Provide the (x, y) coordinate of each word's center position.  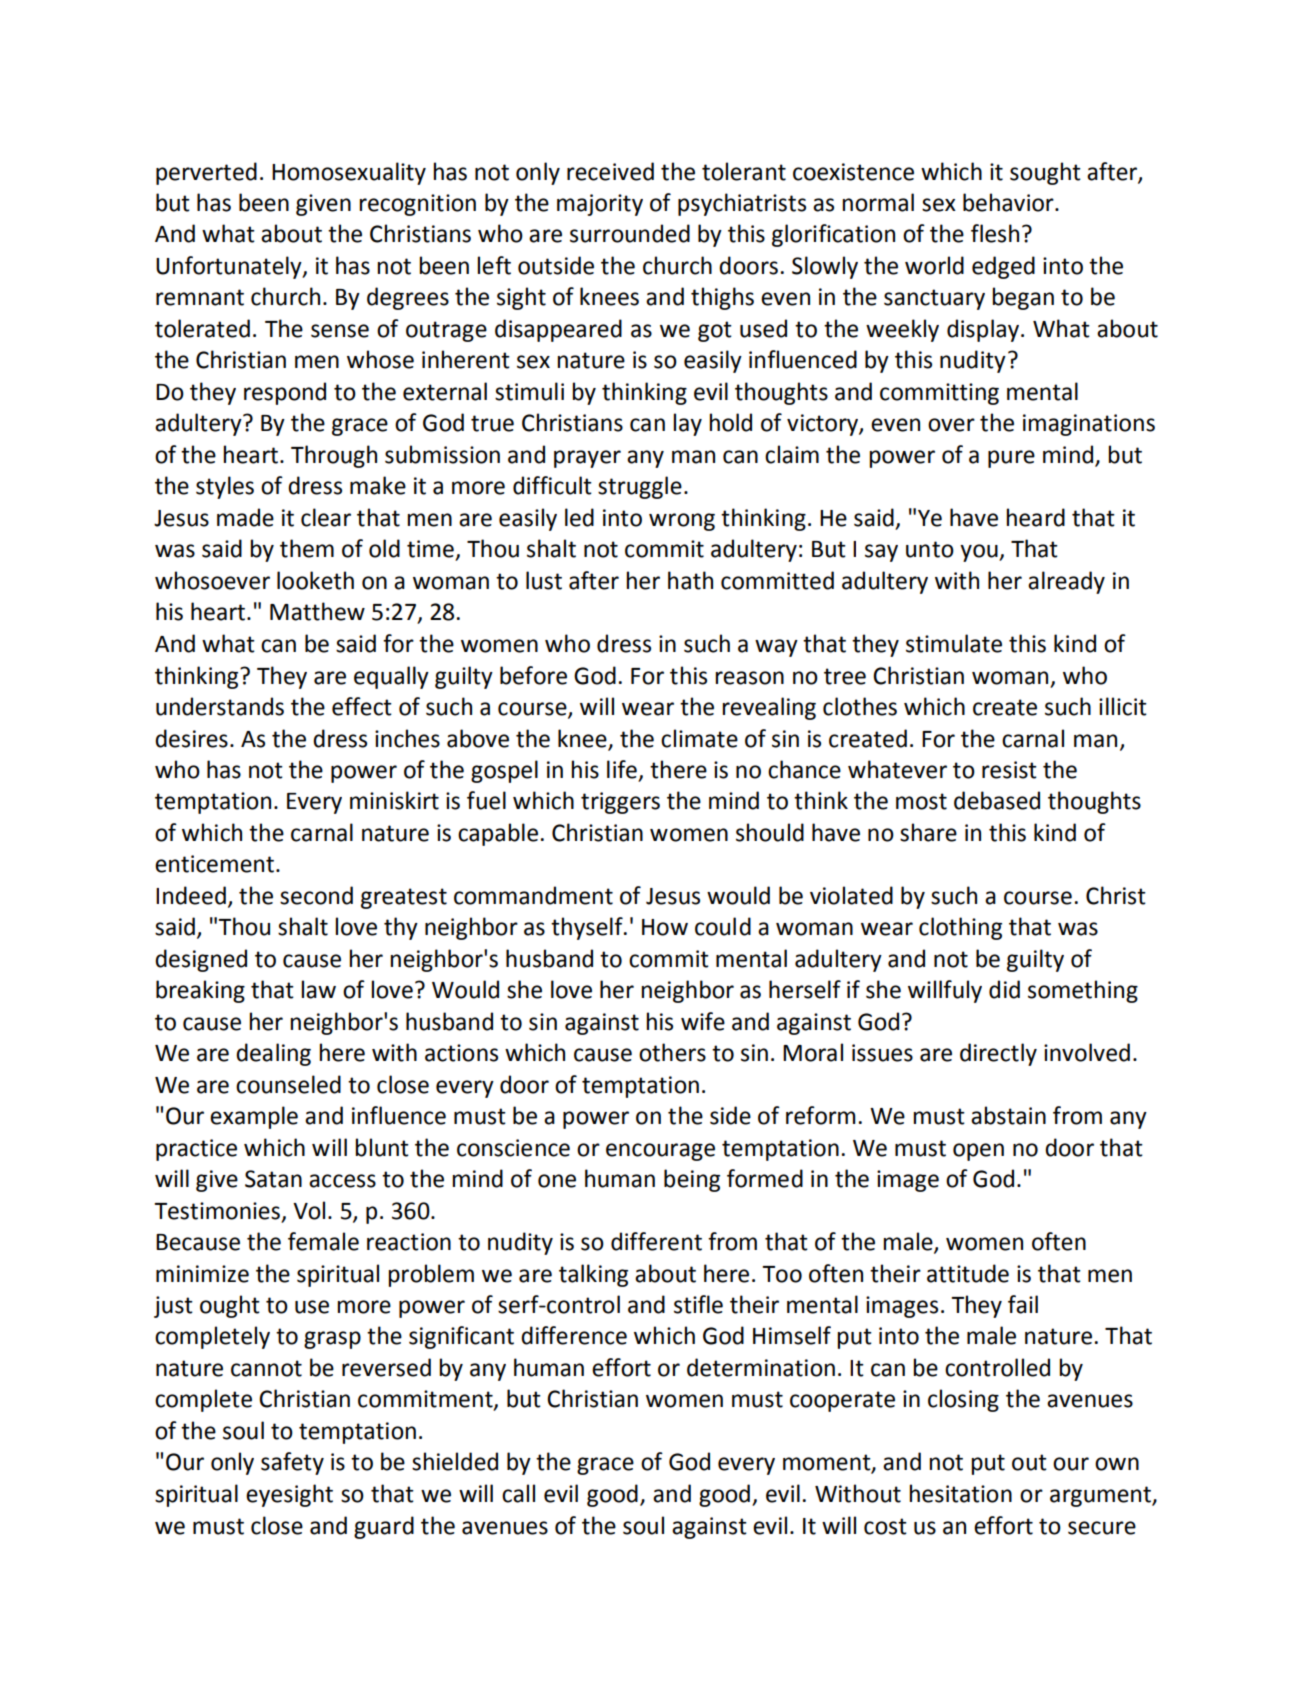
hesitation (960, 1493)
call (518, 1493)
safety (292, 1463)
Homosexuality (349, 173)
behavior (1009, 202)
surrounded (630, 233)
